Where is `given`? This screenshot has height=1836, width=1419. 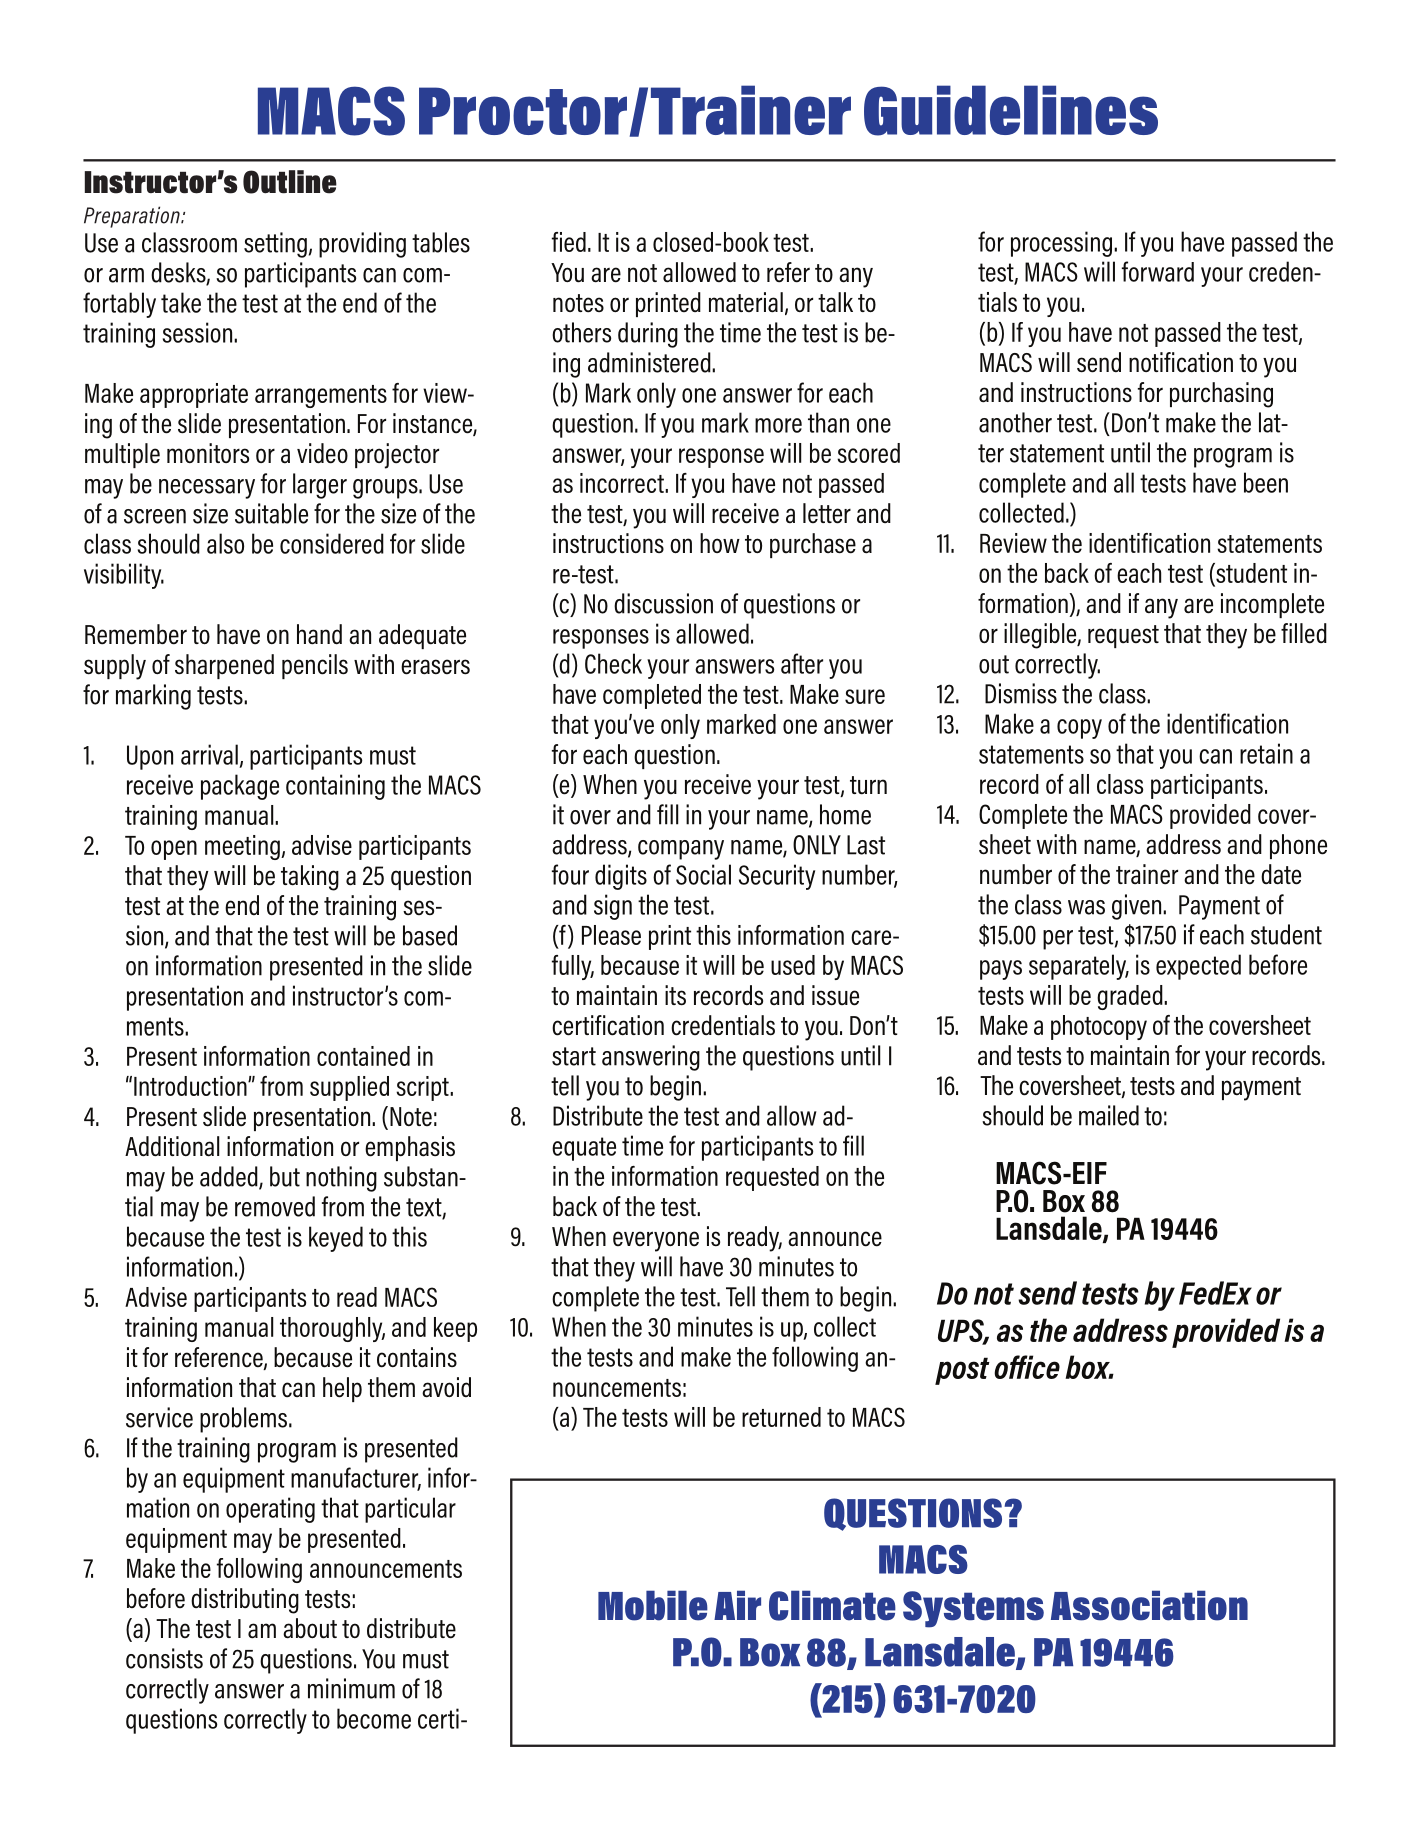 given is located at coordinates (1138, 907).
